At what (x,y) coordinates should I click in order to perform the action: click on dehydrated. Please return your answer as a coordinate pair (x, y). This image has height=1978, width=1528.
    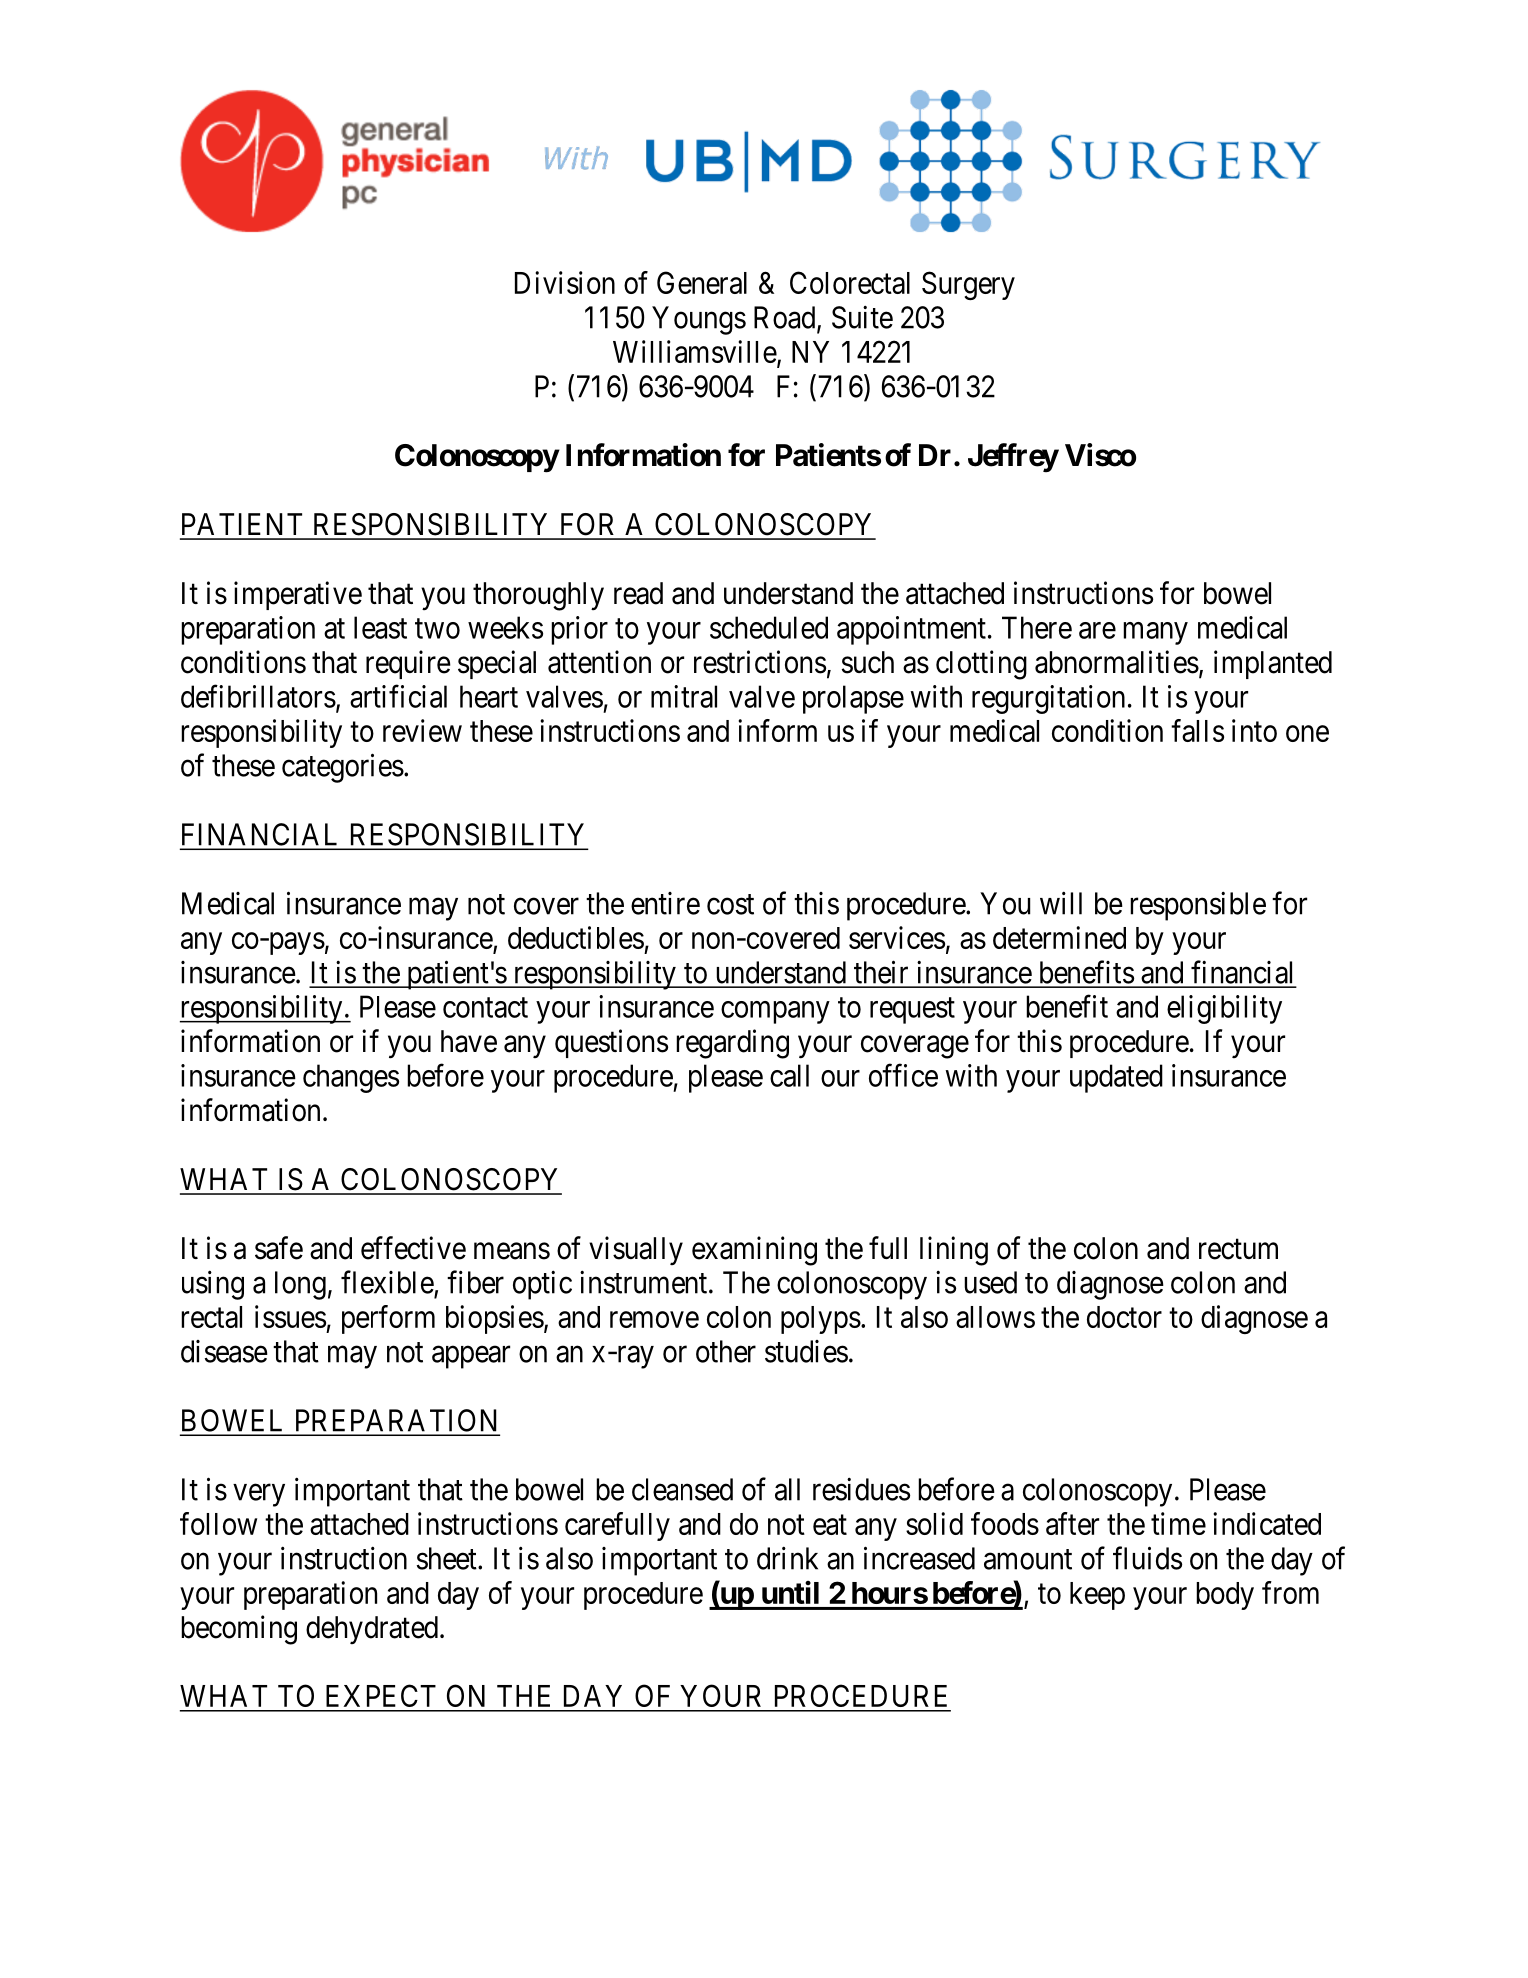
    Looking at the image, I should click on (373, 1630).
